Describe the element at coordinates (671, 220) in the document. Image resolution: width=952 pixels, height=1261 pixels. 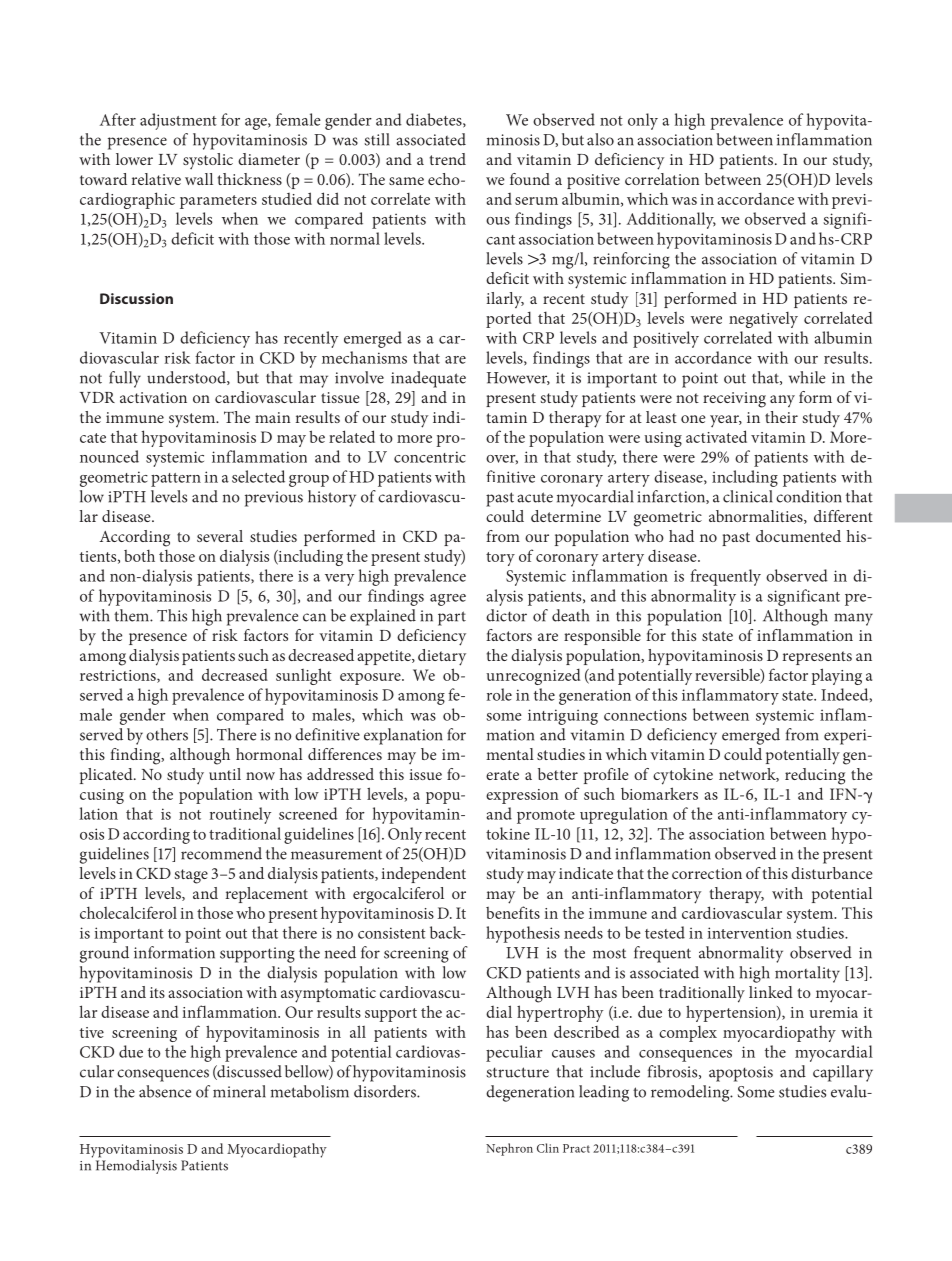
I see `Additionally` at that location.
